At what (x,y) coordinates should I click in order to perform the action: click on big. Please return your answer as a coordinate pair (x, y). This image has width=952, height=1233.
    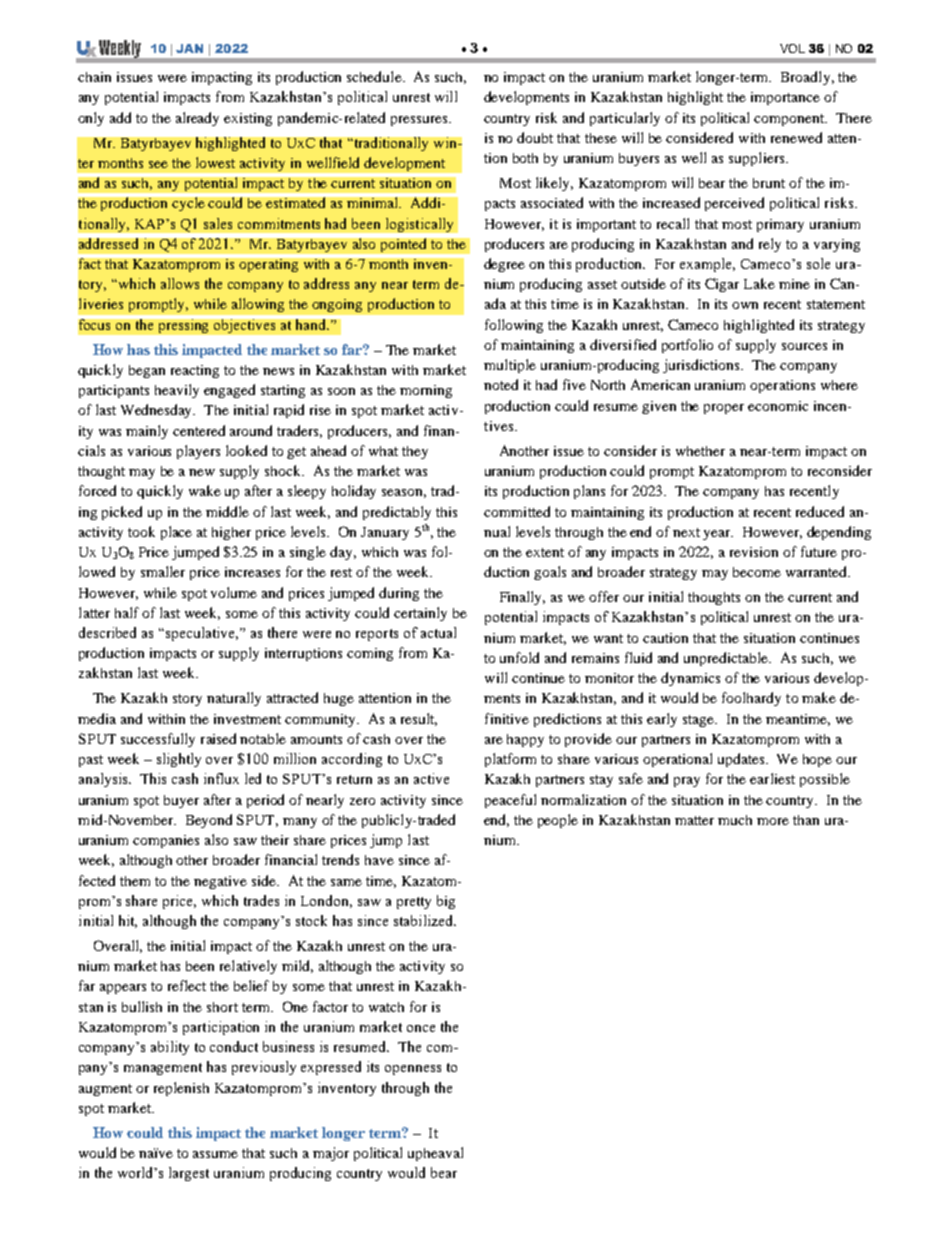
    Looking at the image, I should click on (446, 902).
